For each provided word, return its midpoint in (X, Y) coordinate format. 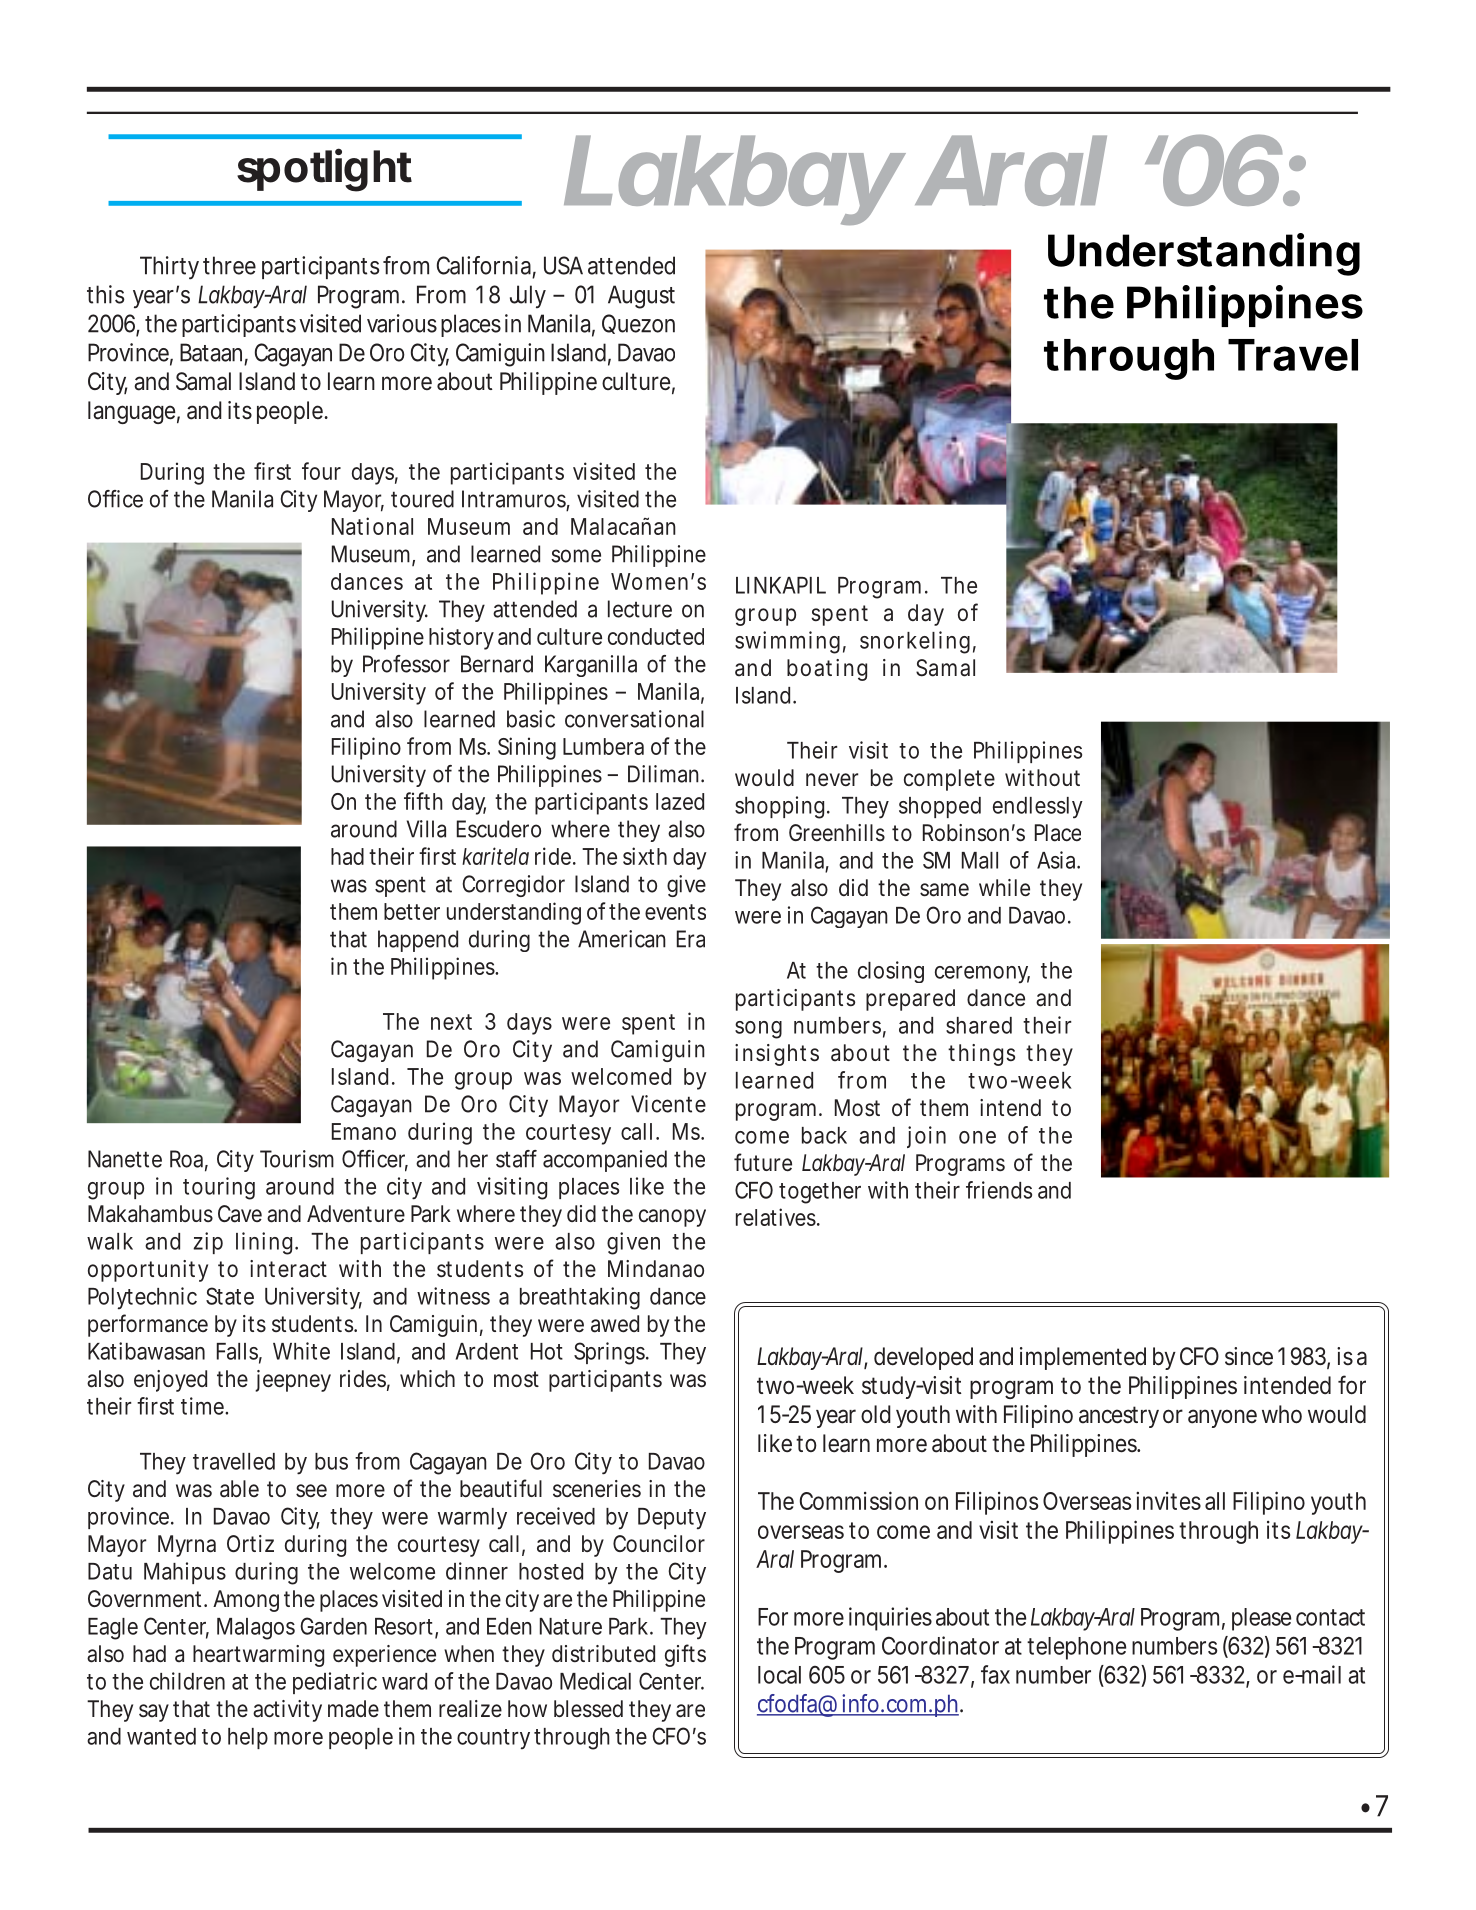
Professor (406, 664)
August (641, 297)
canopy (672, 1218)
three (229, 265)
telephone (1076, 1648)
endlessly (1038, 807)
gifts (685, 1655)
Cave (240, 1214)
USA (563, 265)
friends (999, 1190)
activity (287, 1711)
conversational (634, 719)
